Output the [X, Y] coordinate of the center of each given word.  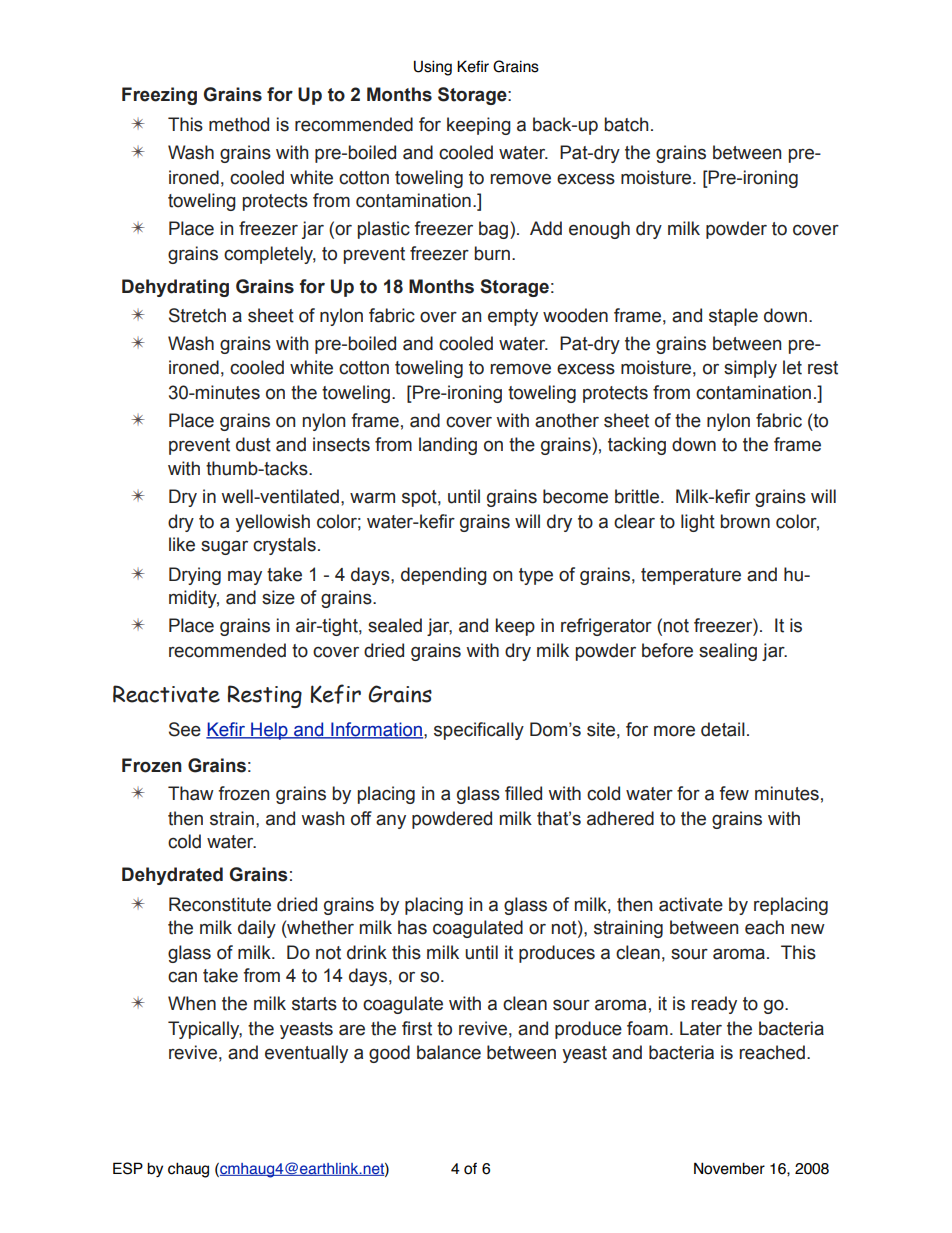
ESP [128, 1168]
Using [433, 68]
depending [444, 576]
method [239, 124]
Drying [195, 576]
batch [626, 124]
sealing [728, 652]
